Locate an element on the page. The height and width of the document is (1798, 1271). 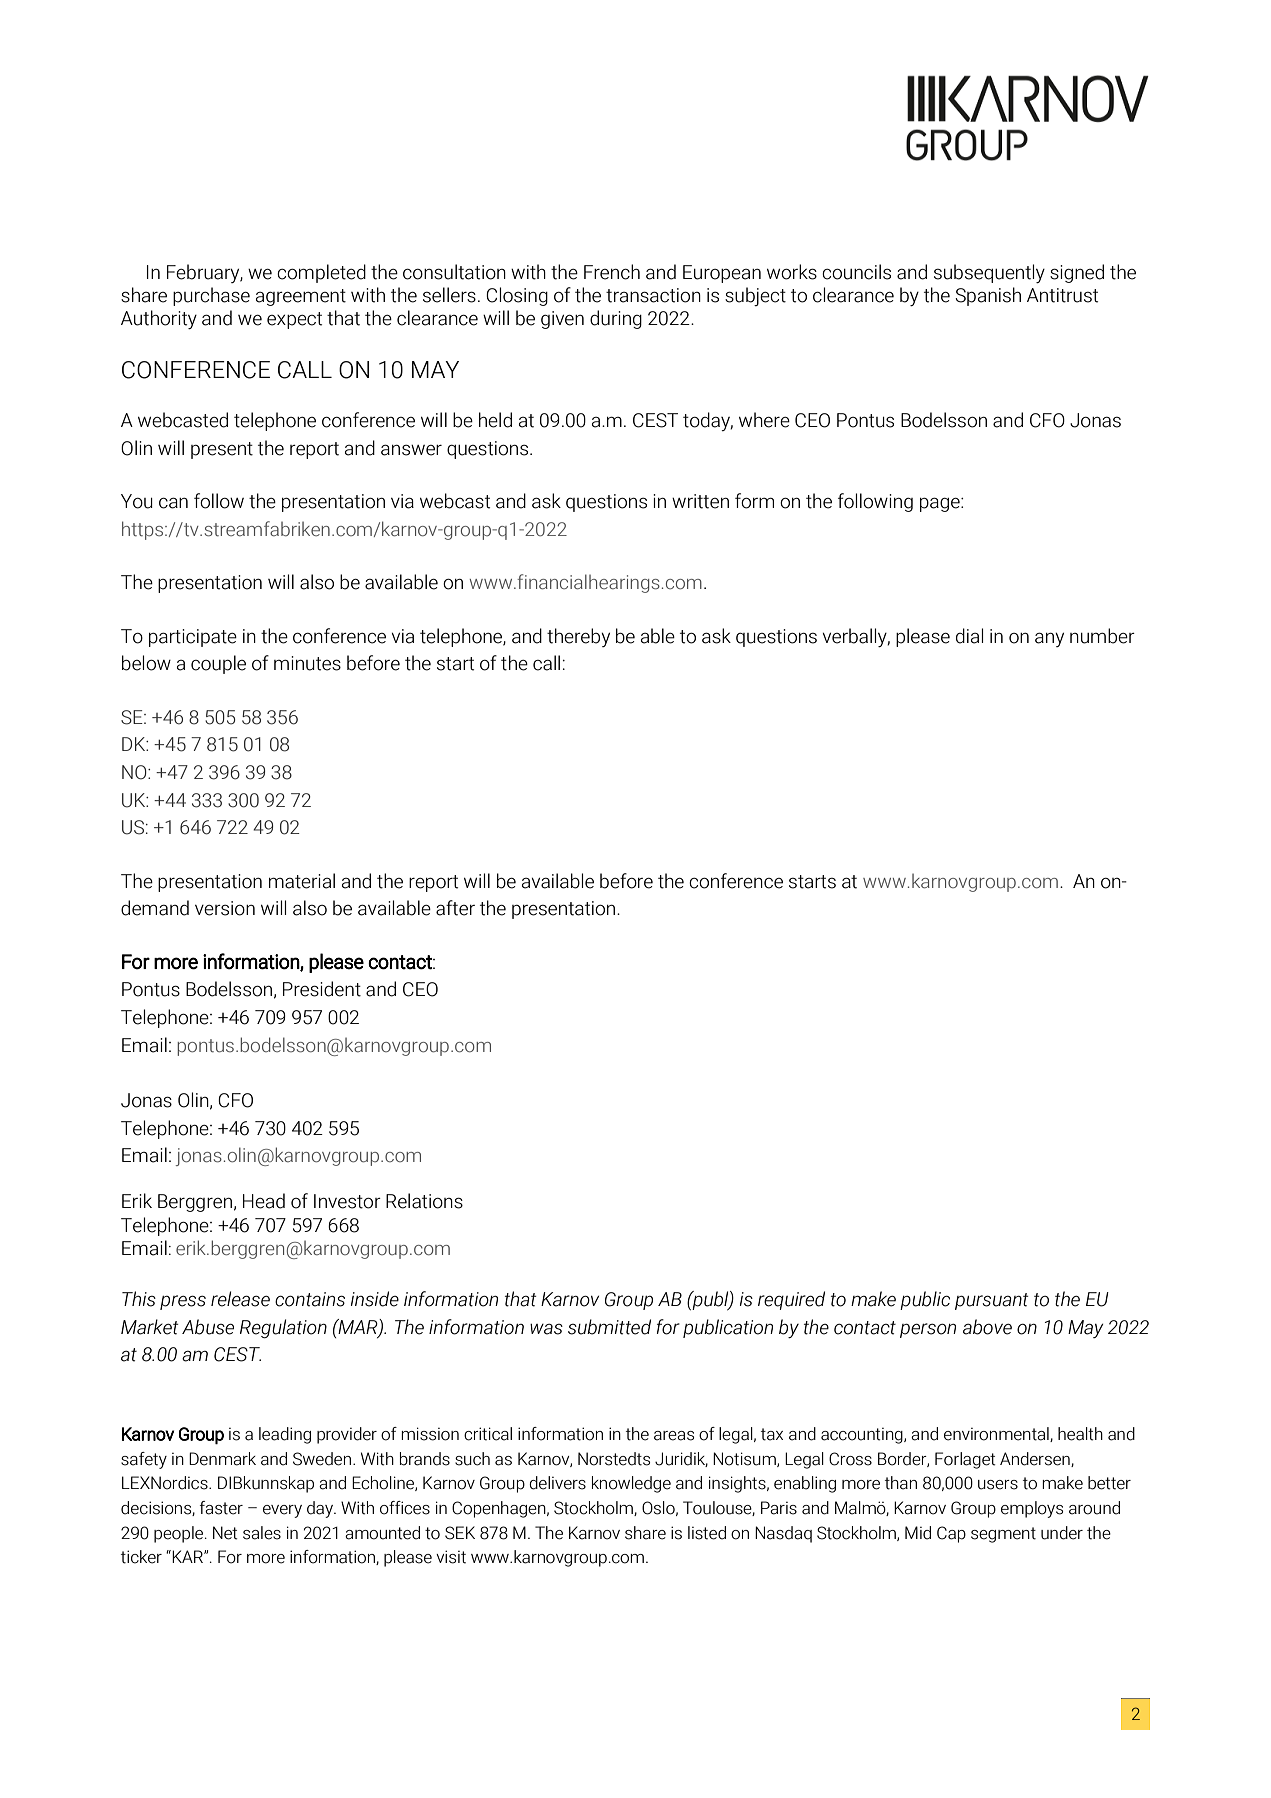
expect is located at coordinates (294, 320).
